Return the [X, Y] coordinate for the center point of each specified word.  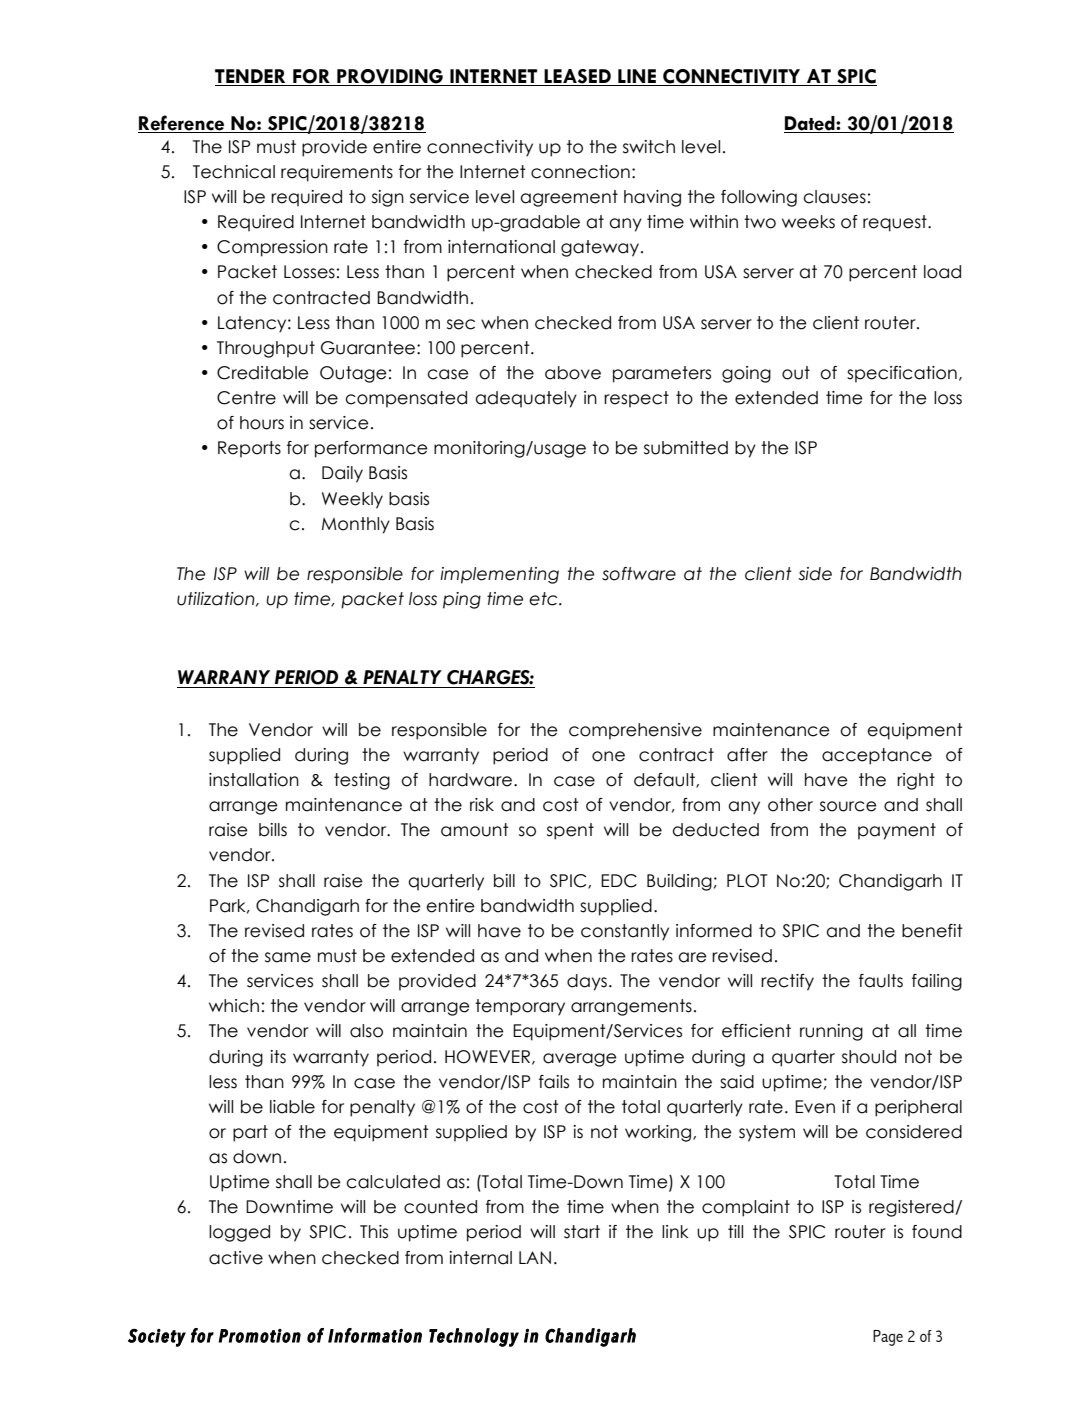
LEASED [577, 77]
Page [888, 1338]
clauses [834, 197]
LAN [535, 1257]
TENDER [251, 77]
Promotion [260, 1336]
